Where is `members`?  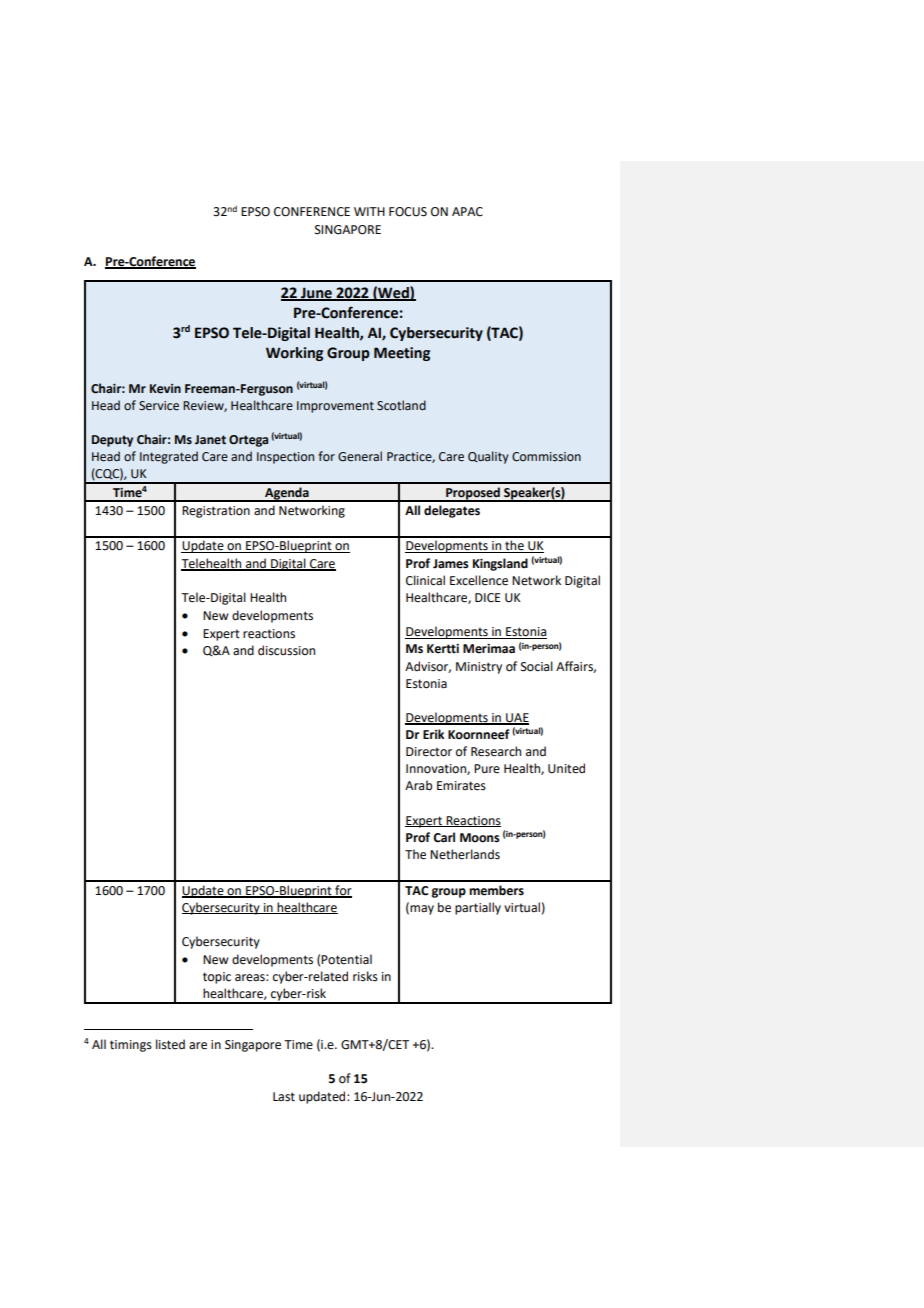
members is located at coordinates (496, 890).
